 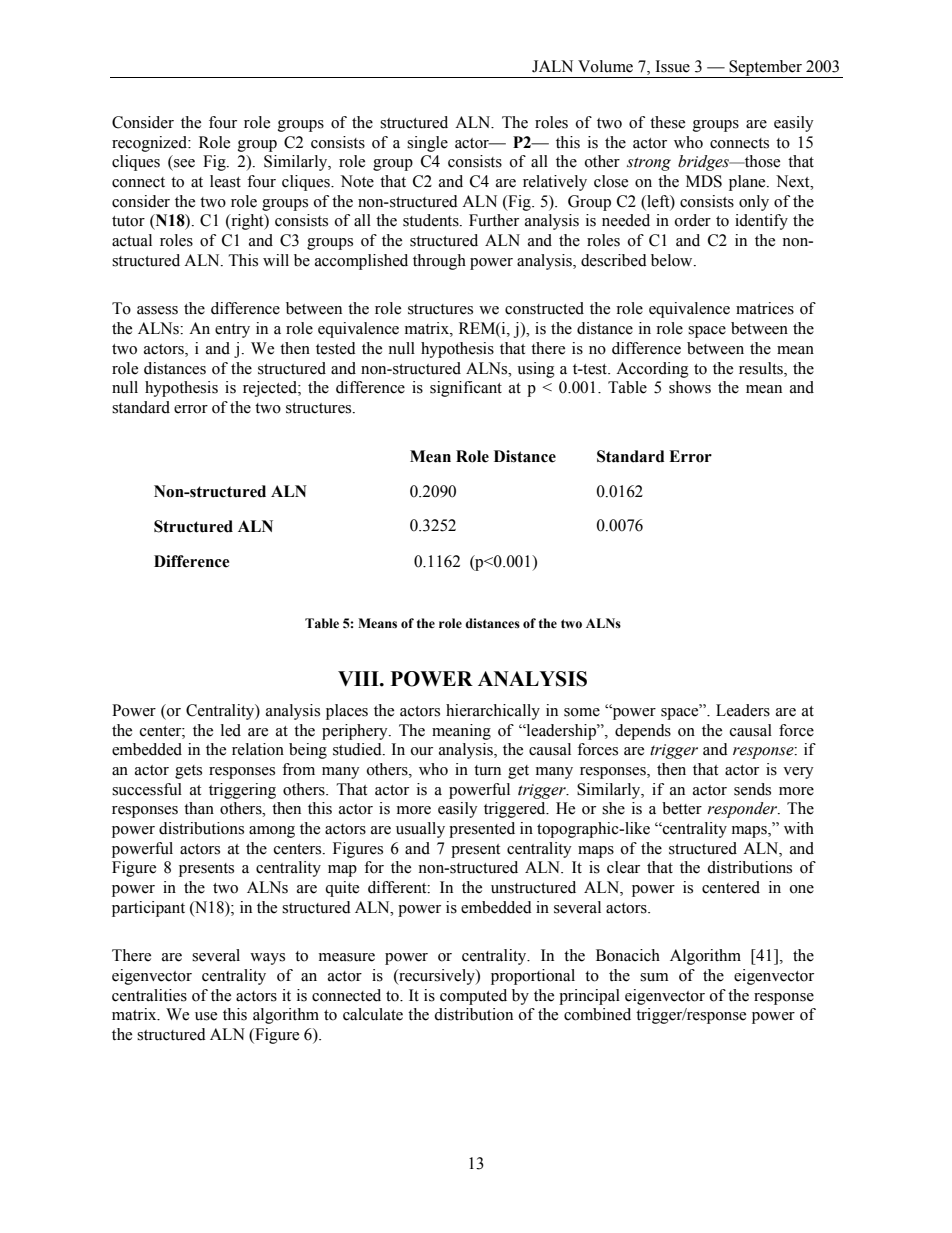 I want to click on matrices, so click(x=765, y=308).
